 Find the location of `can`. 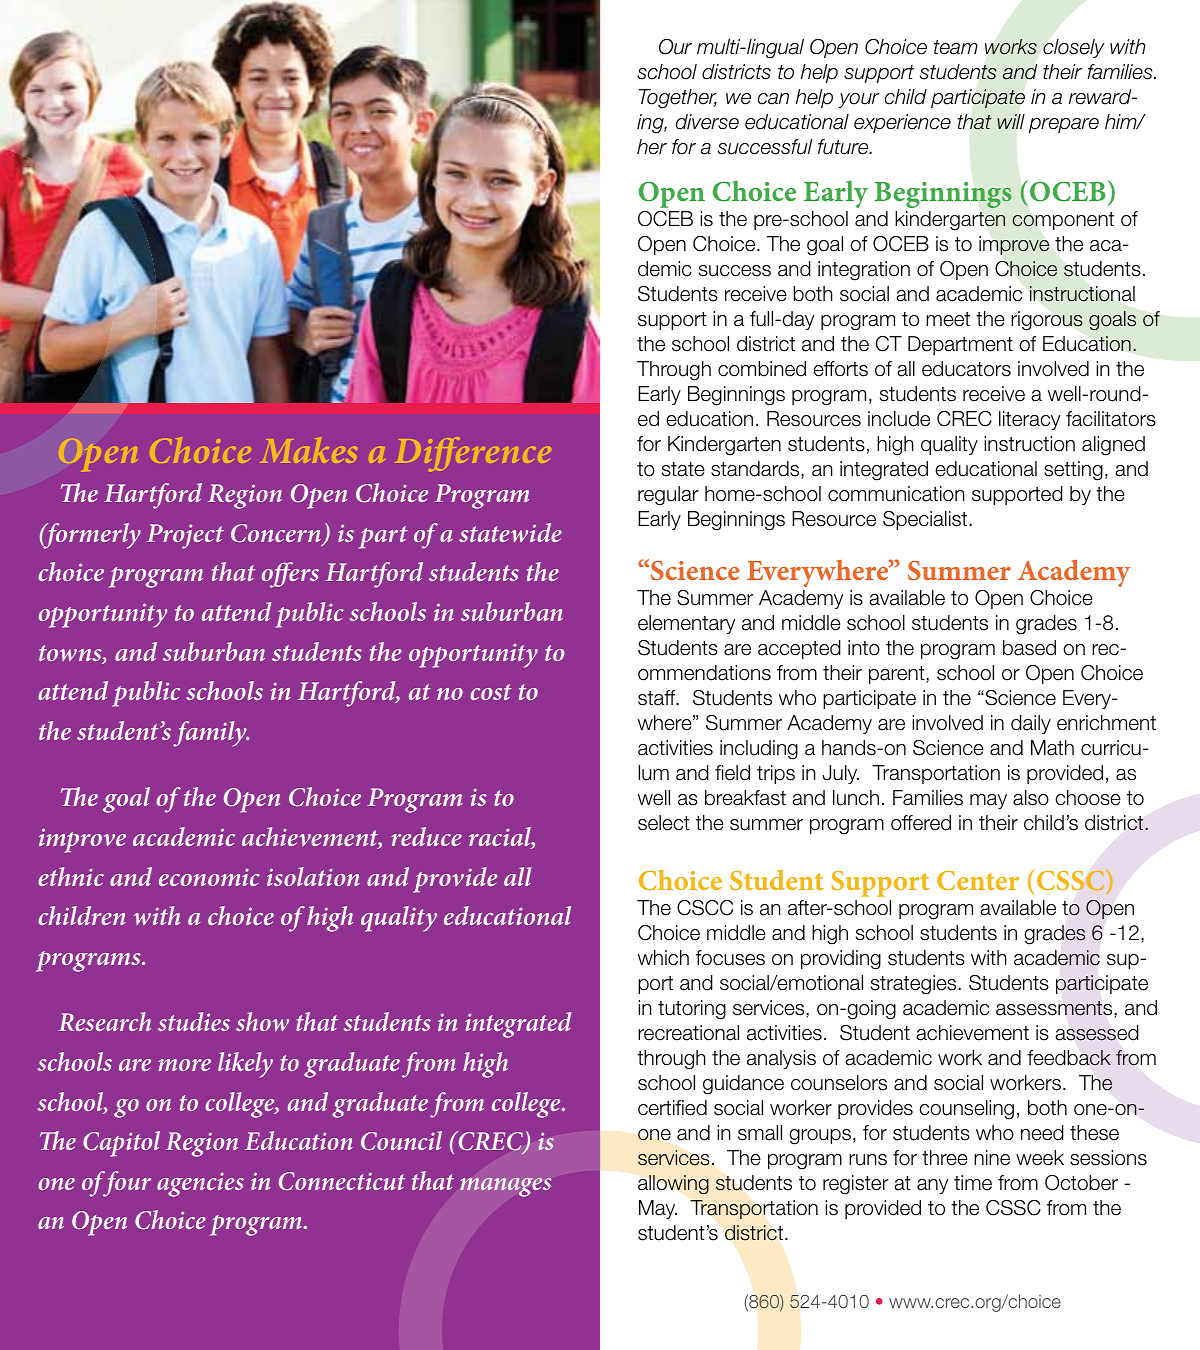

can is located at coordinates (773, 99).
